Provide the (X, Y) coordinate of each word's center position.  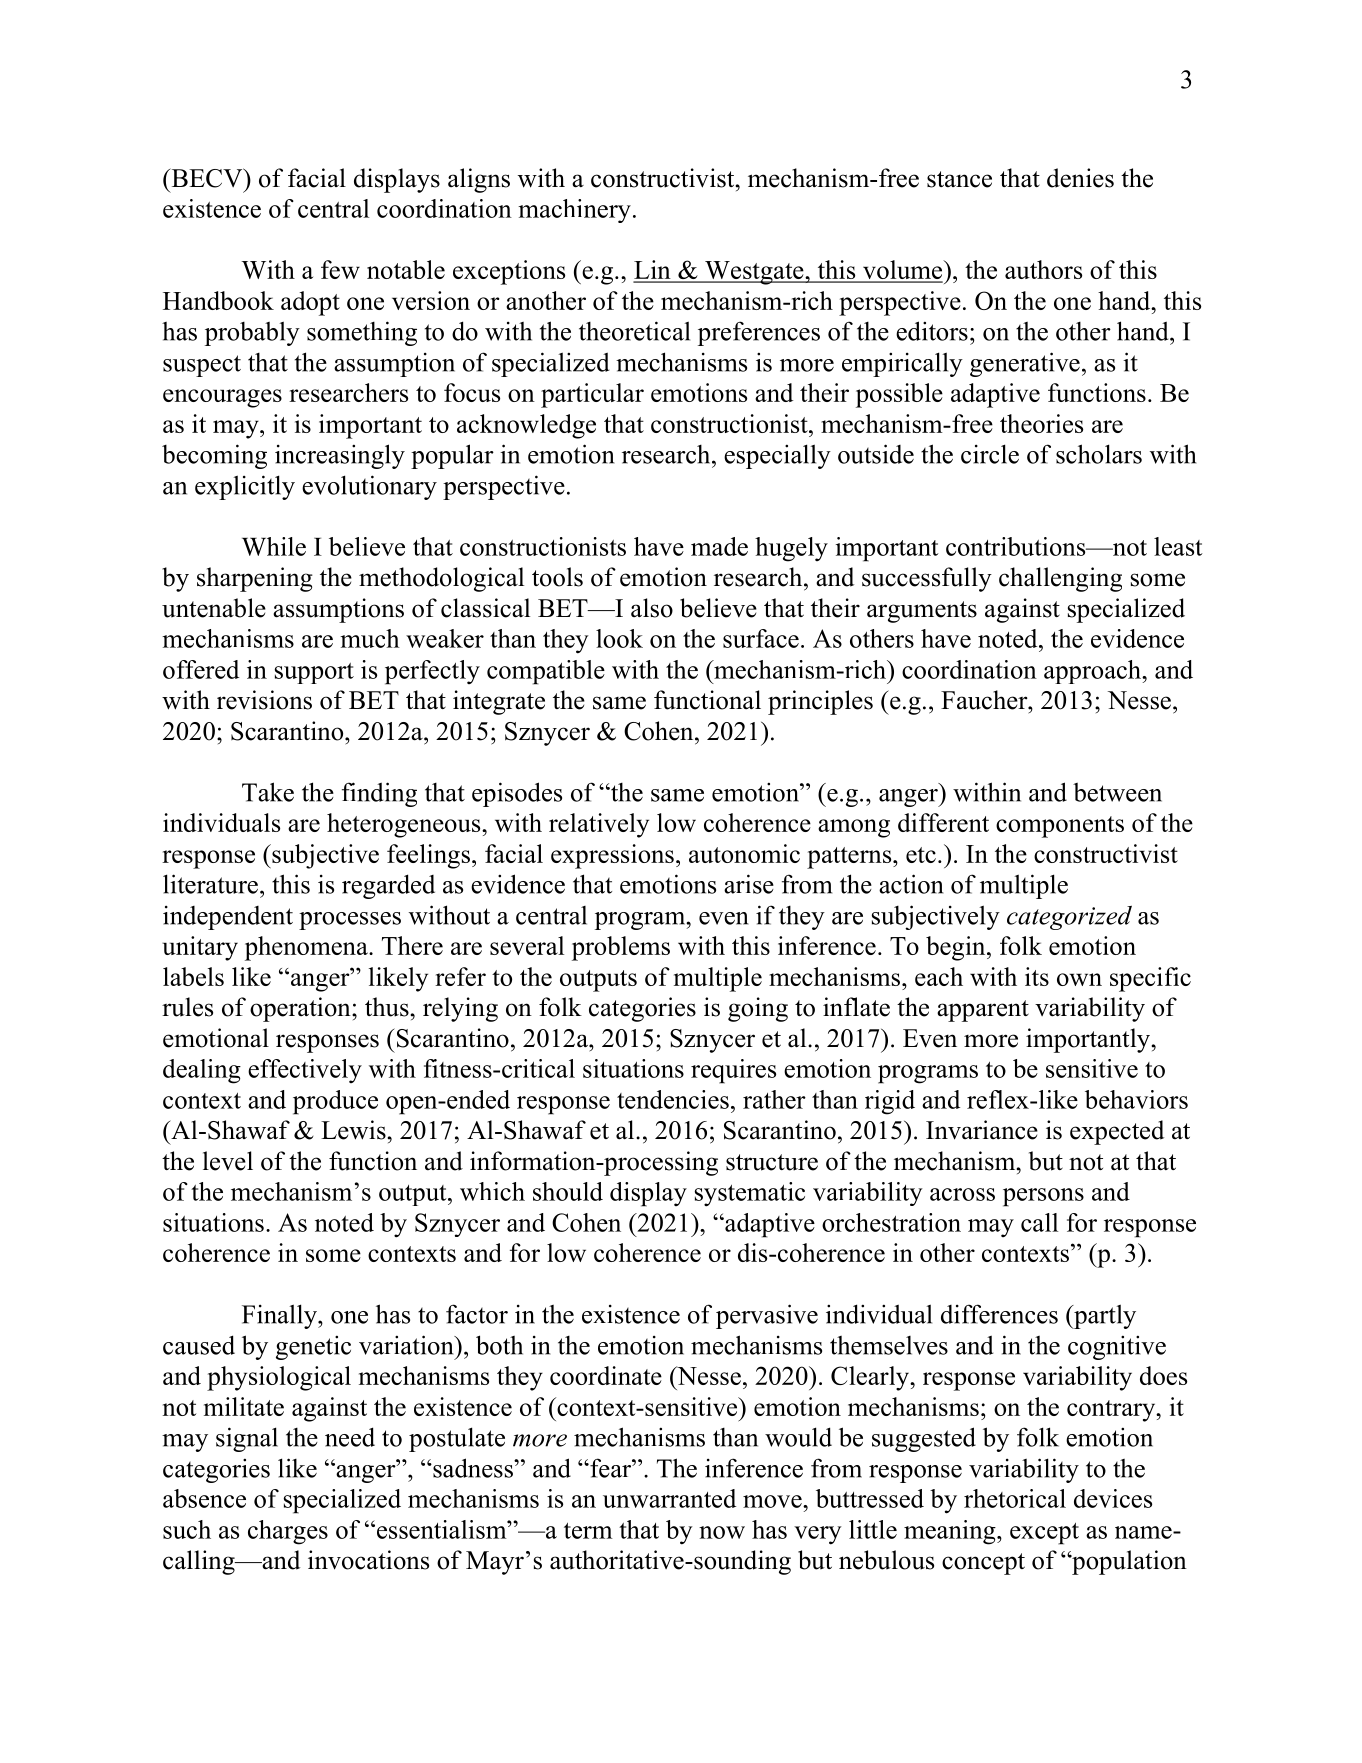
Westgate (754, 273)
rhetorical (1015, 1498)
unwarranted (669, 1498)
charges (288, 1532)
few (340, 269)
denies (1080, 178)
